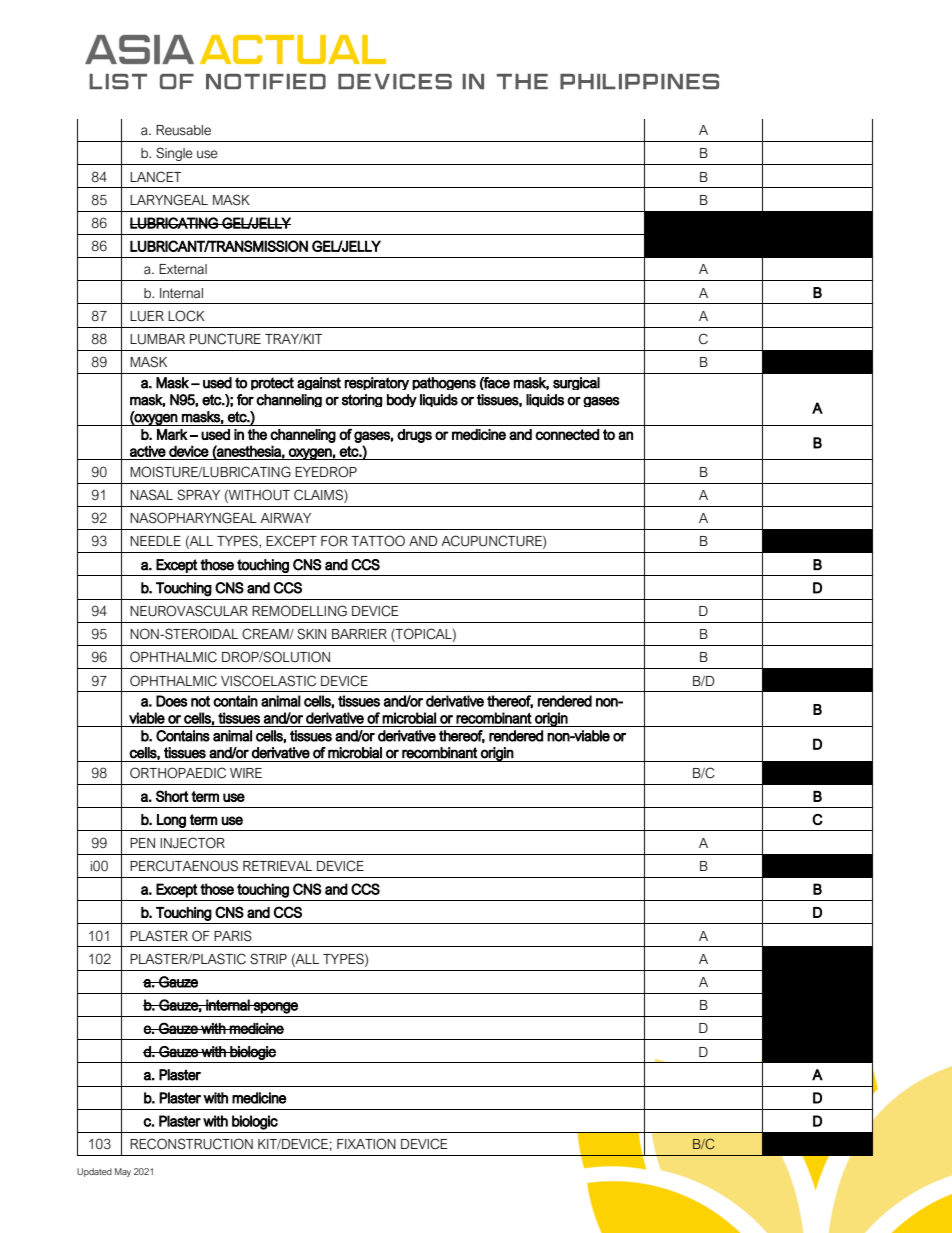  Describe the element at coordinates (402, 400) in the screenshot. I see `body` at that location.
